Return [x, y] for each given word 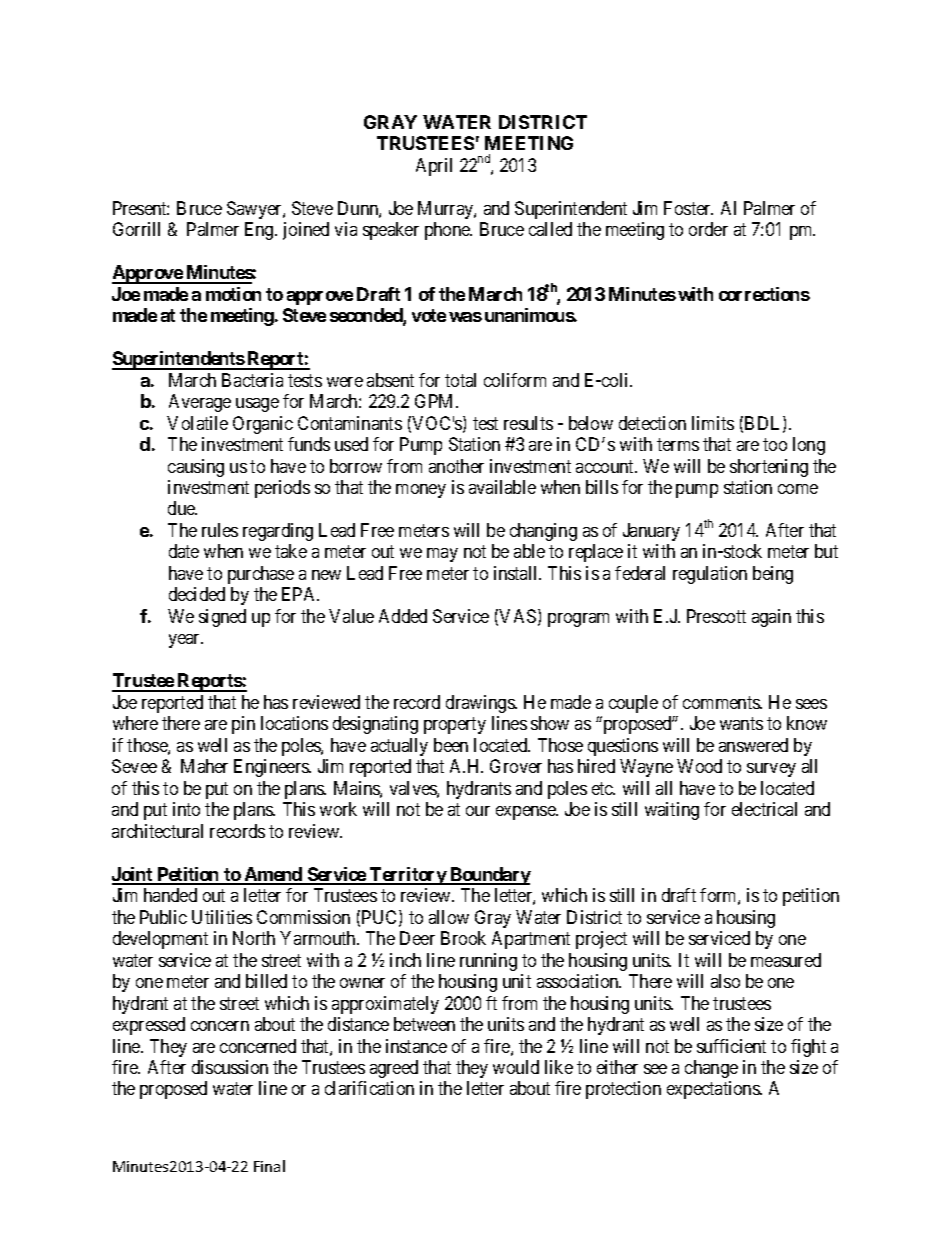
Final [269, 1166]
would [516, 1067]
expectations [714, 1090]
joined [306, 231]
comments [722, 702]
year [186, 641]
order [708, 229]
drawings [481, 704]
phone [448, 231]
